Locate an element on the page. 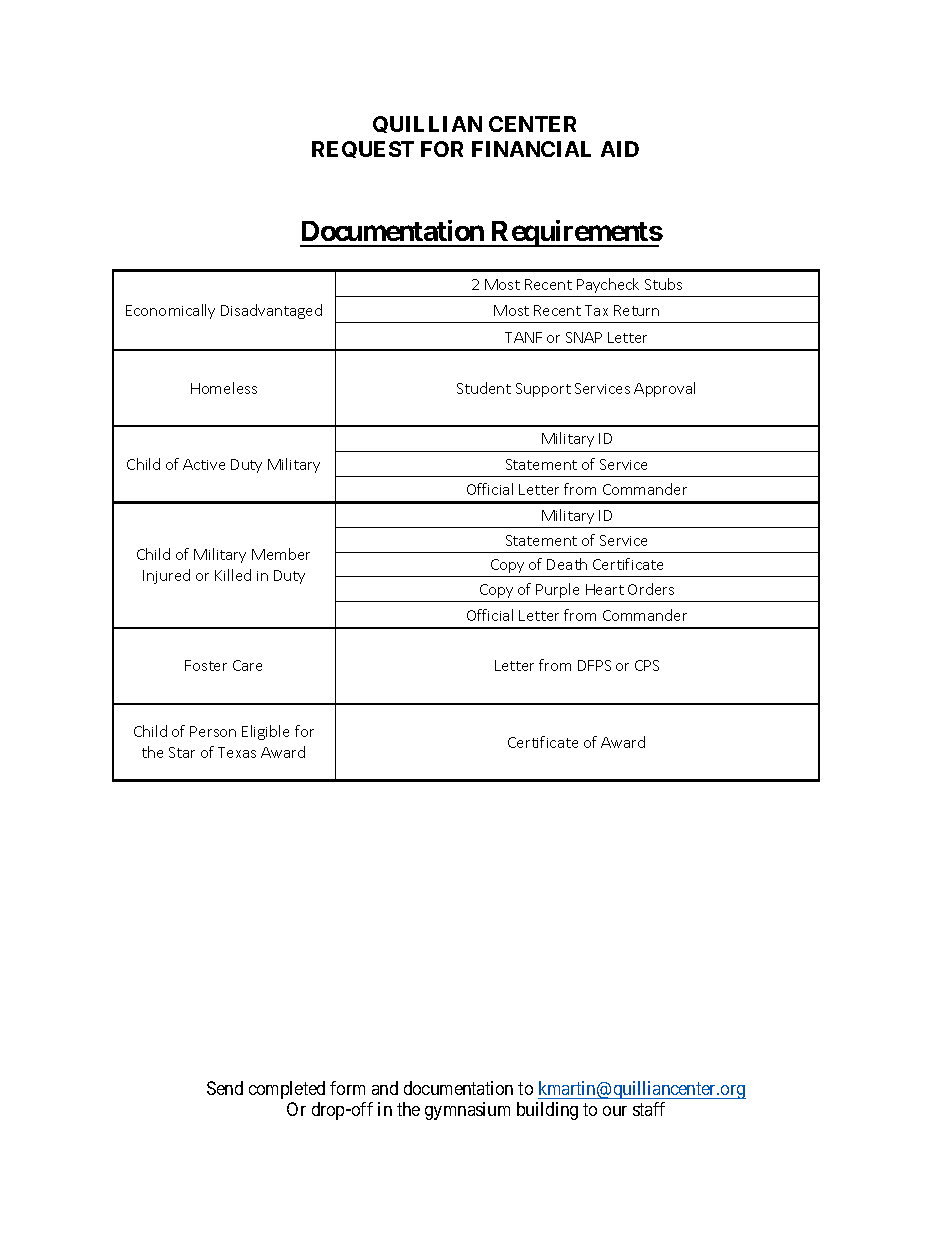 Image resolution: width=952 pixels, height=1233 pixels. Purple is located at coordinates (557, 590).
